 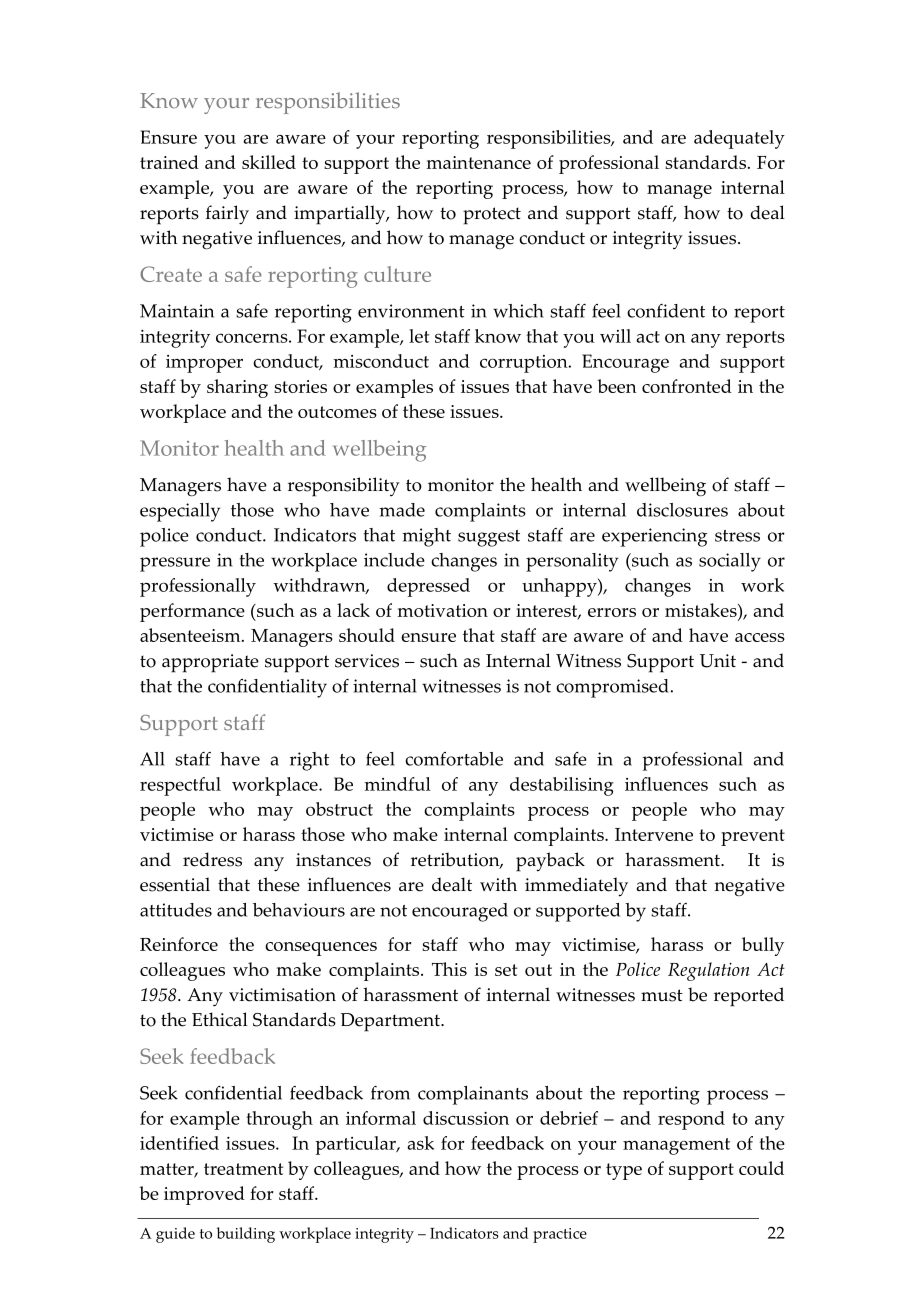 What do you see at coordinates (682, 510) in the page?
I see `disclosures` at bounding box center [682, 510].
